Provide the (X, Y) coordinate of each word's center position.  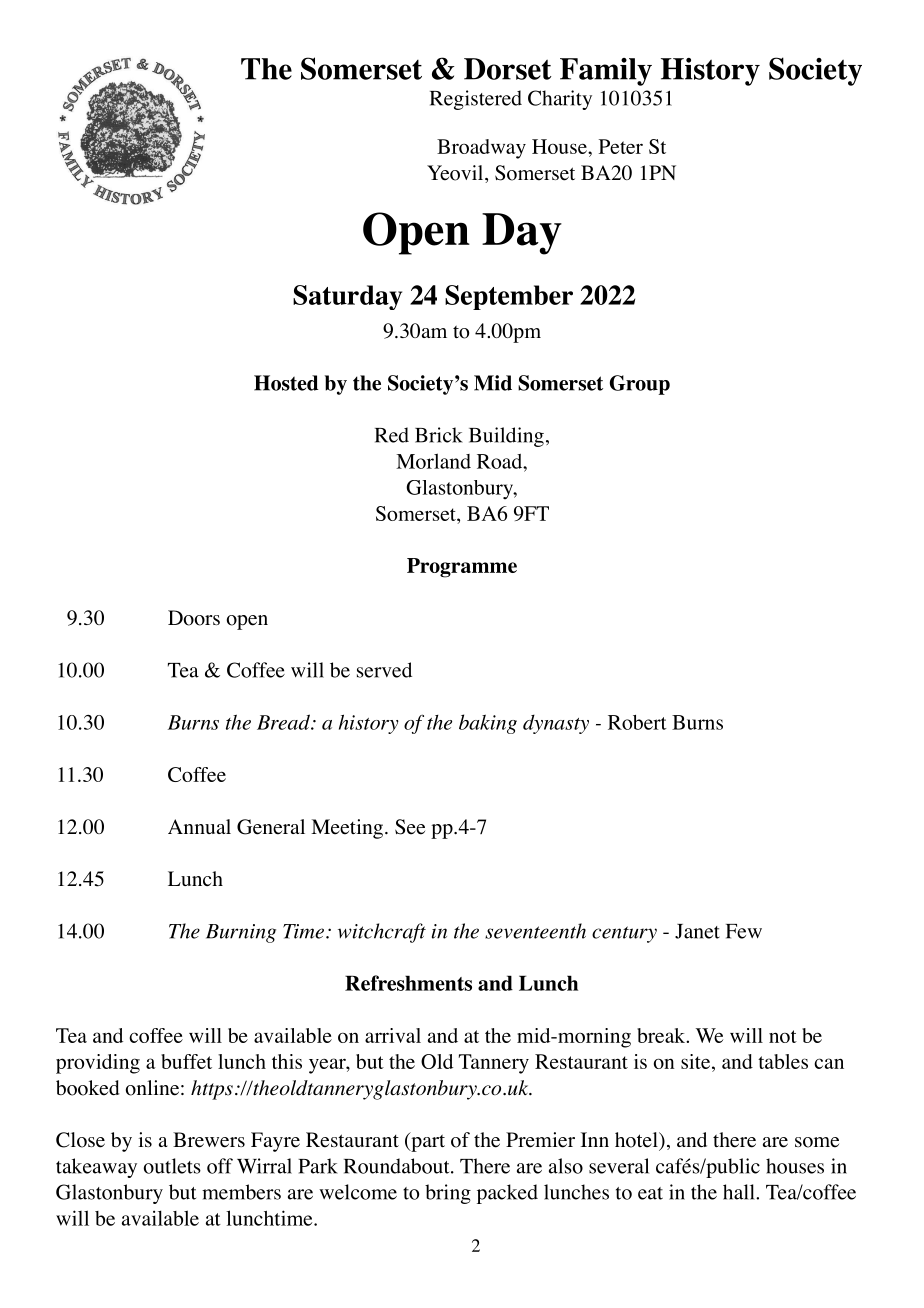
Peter (621, 146)
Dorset (508, 69)
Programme (462, 568)
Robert (637, 722)
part (427, 1142)
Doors (194, 618)
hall (740, 1192)
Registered (476, 100)
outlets (172, 1166)
